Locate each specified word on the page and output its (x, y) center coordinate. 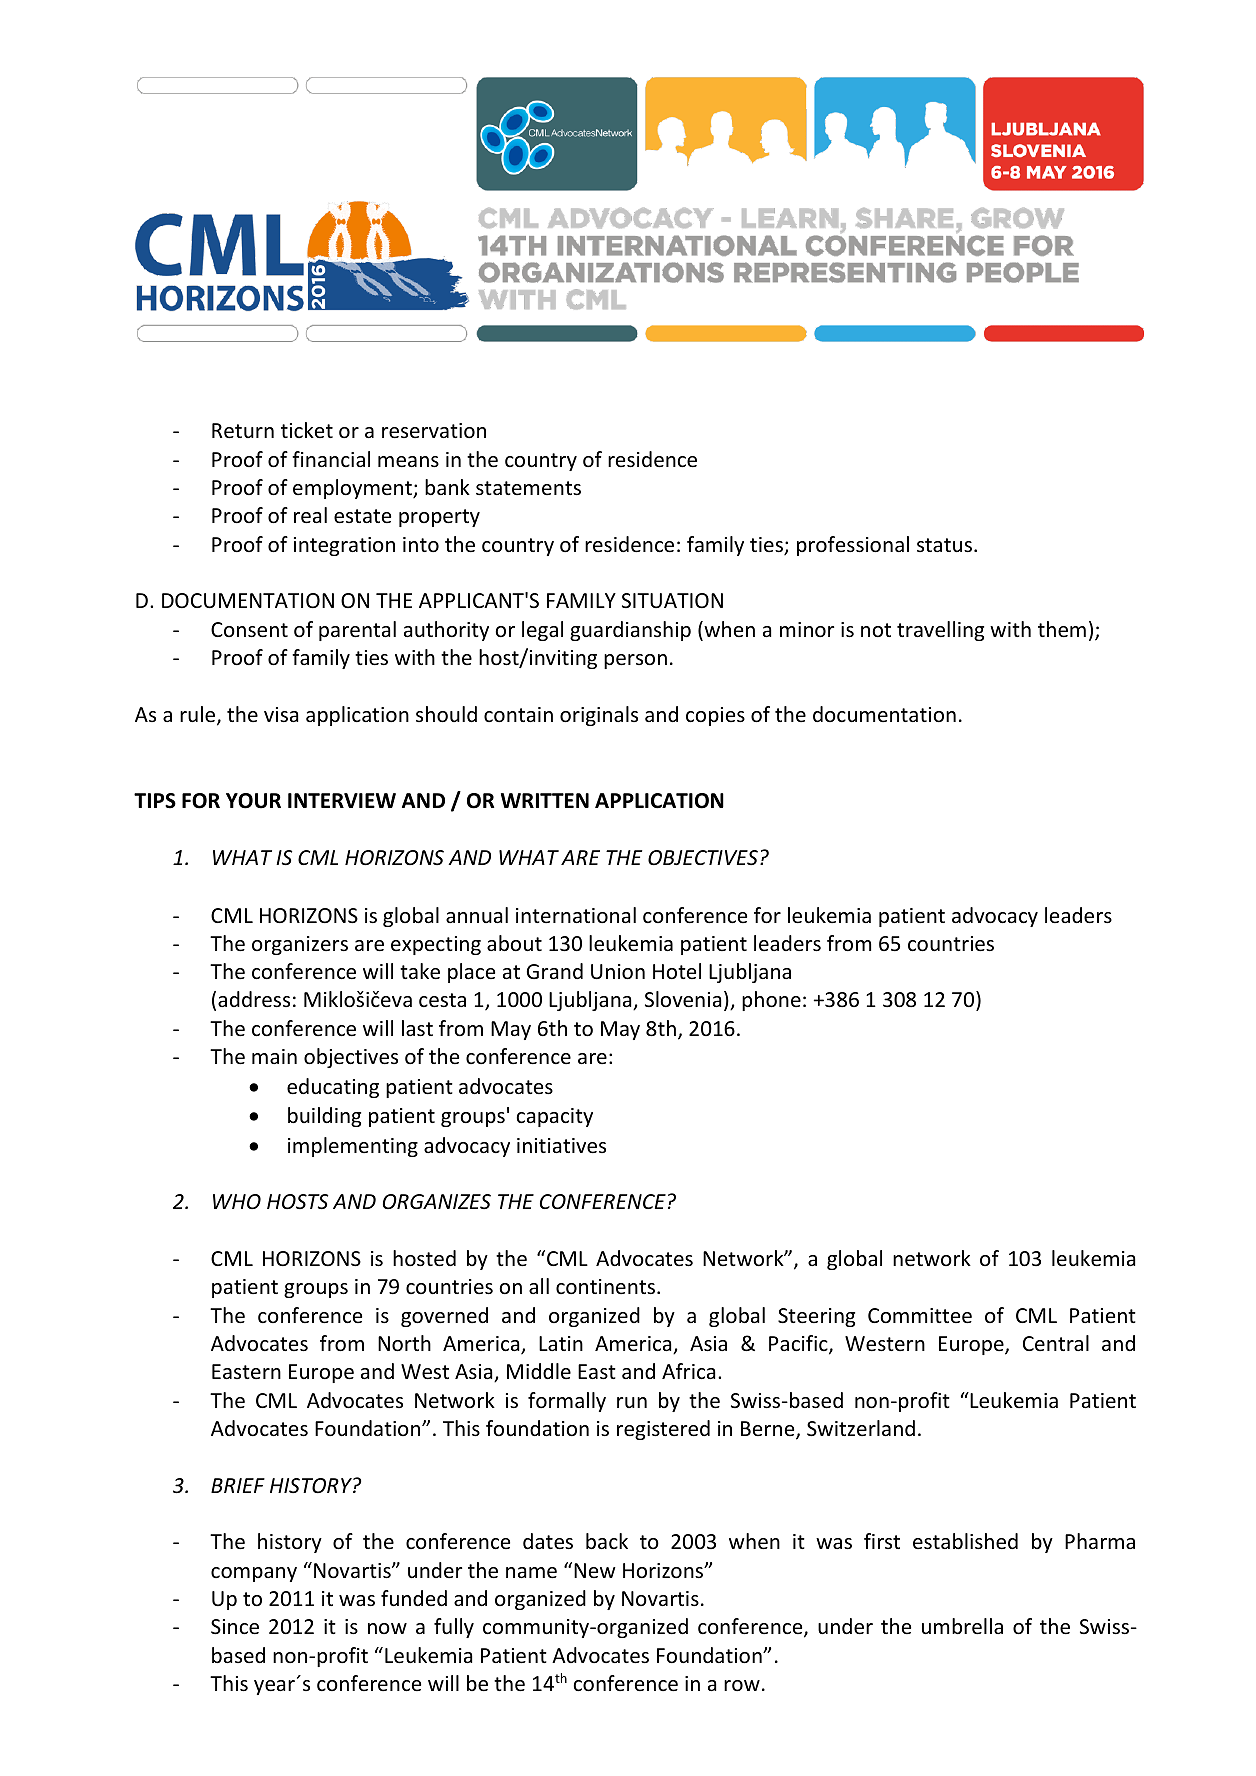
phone (771, 1001)
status (946, 545)
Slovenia (683, 999)
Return (243, 431)
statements (528, 488)
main (274, 1056)
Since (235, 1627)
